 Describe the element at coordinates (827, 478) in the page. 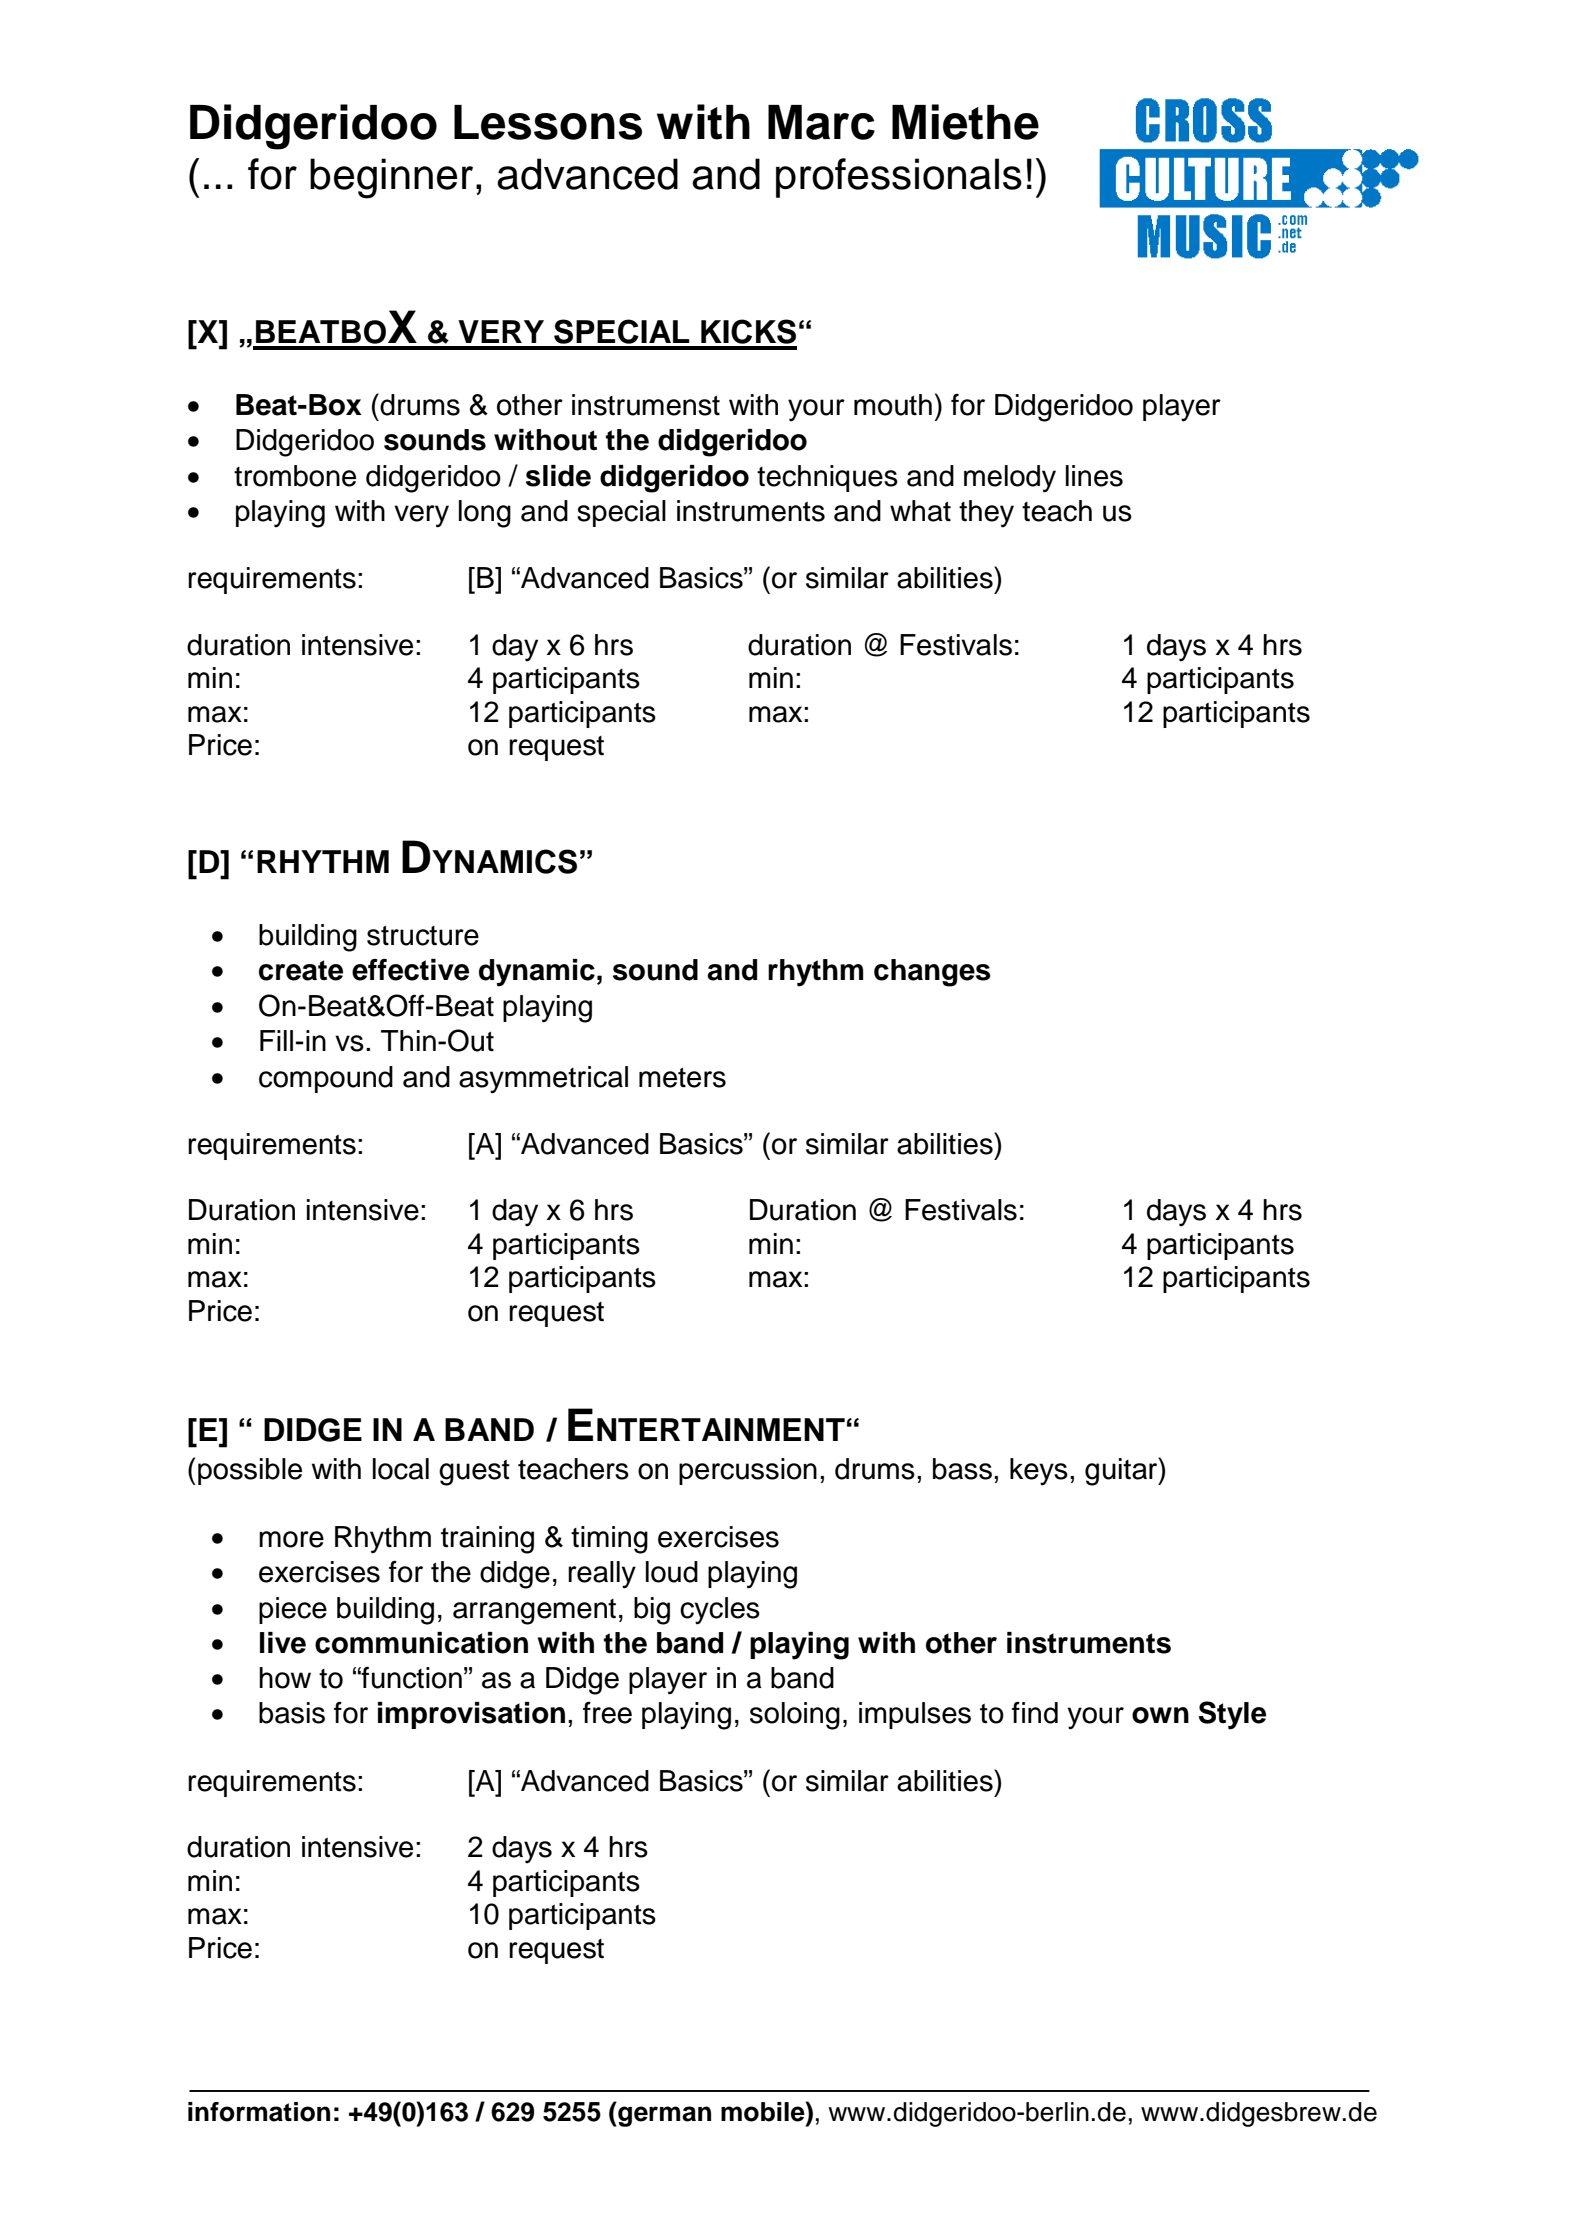

I see `techniques` at that location.
